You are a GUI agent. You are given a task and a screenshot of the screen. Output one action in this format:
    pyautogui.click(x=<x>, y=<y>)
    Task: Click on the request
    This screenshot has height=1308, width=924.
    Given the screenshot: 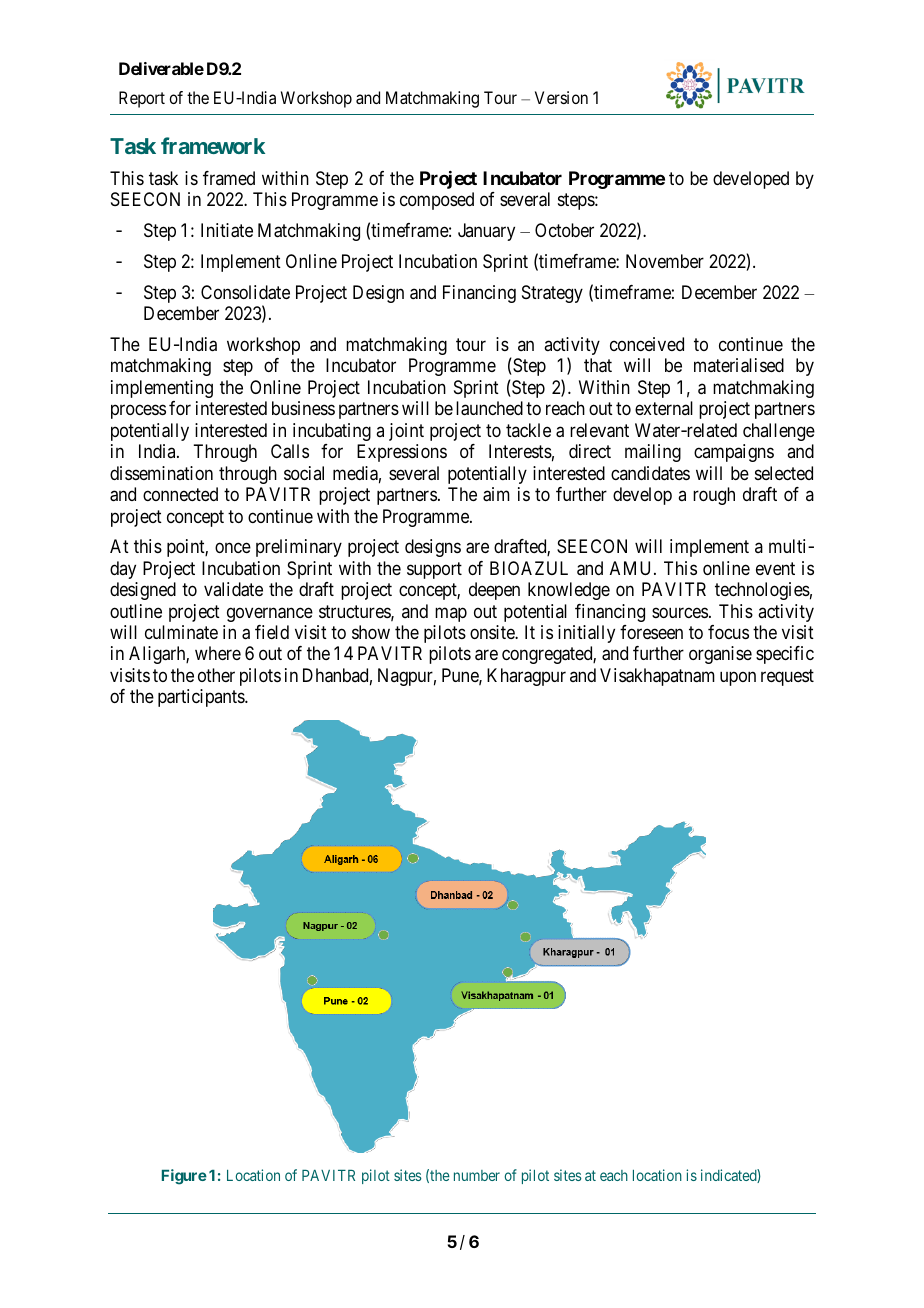 What is the action you would take?
    pyautogui.click(x=787, y=677)
